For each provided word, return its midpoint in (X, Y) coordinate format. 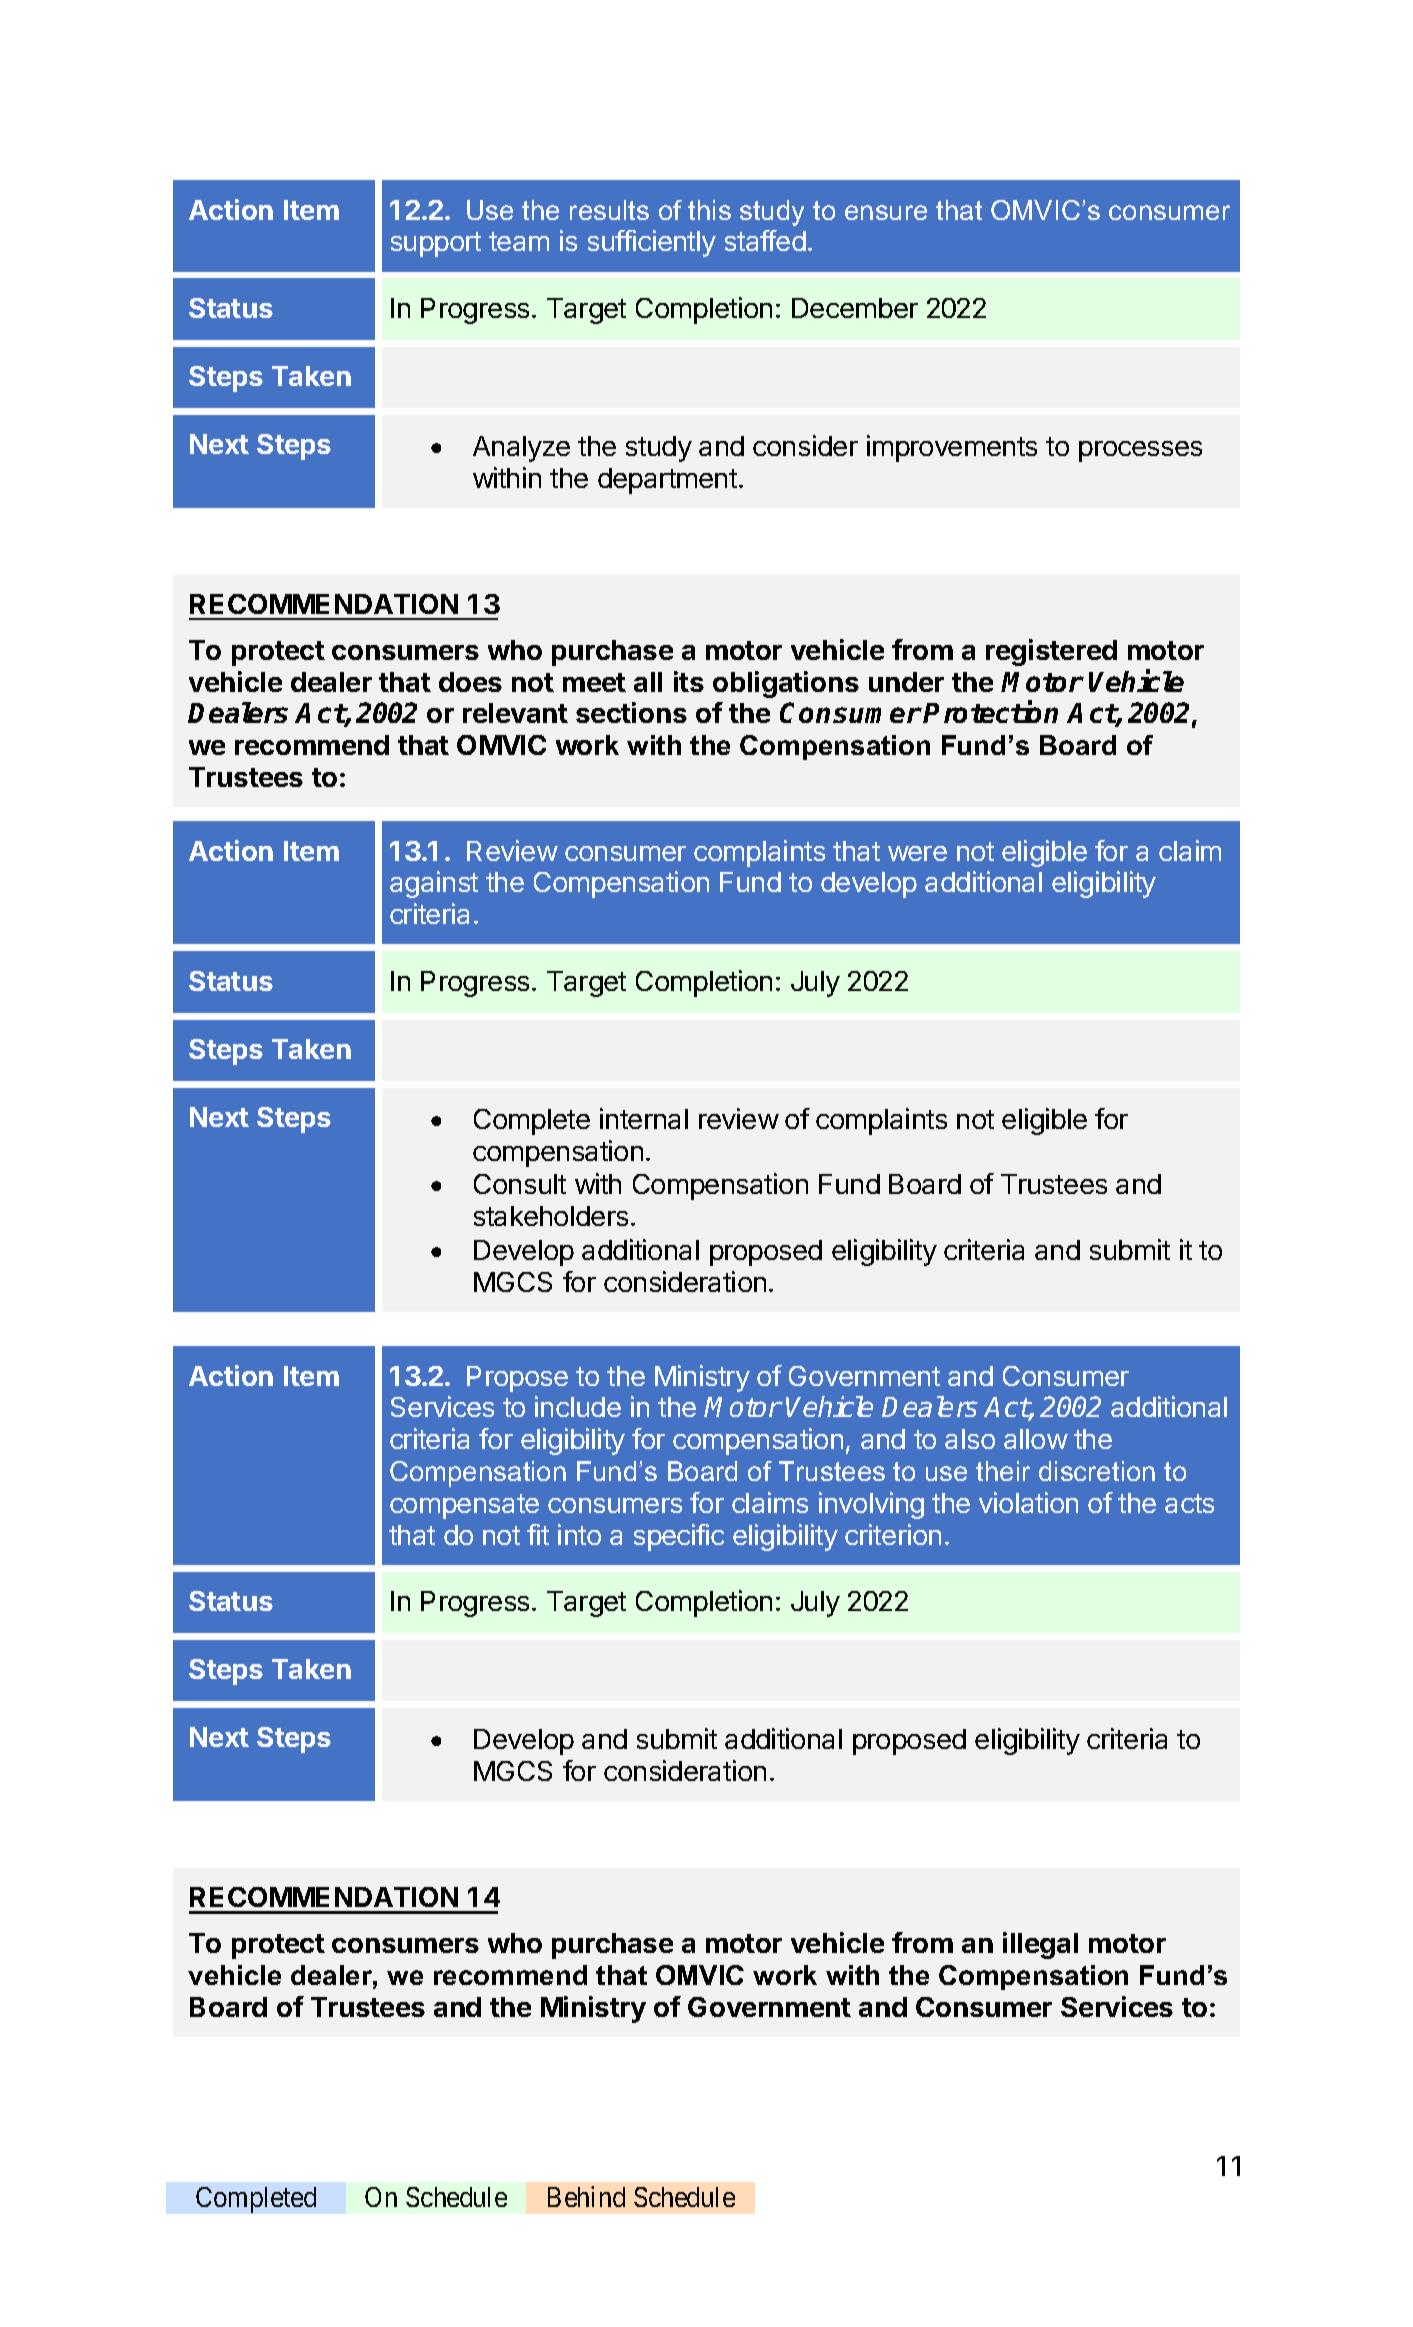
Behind (586, 2196)
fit (538, 1534)
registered (1051, 652)
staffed (765, 240)
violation (1028, 1502)
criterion (893, 1534)
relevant (515, 713)
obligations (786, 684)
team (519, 241)
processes (1140, 451)
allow (1036, 1439)
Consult (520, 1184)
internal (644, 1118)
